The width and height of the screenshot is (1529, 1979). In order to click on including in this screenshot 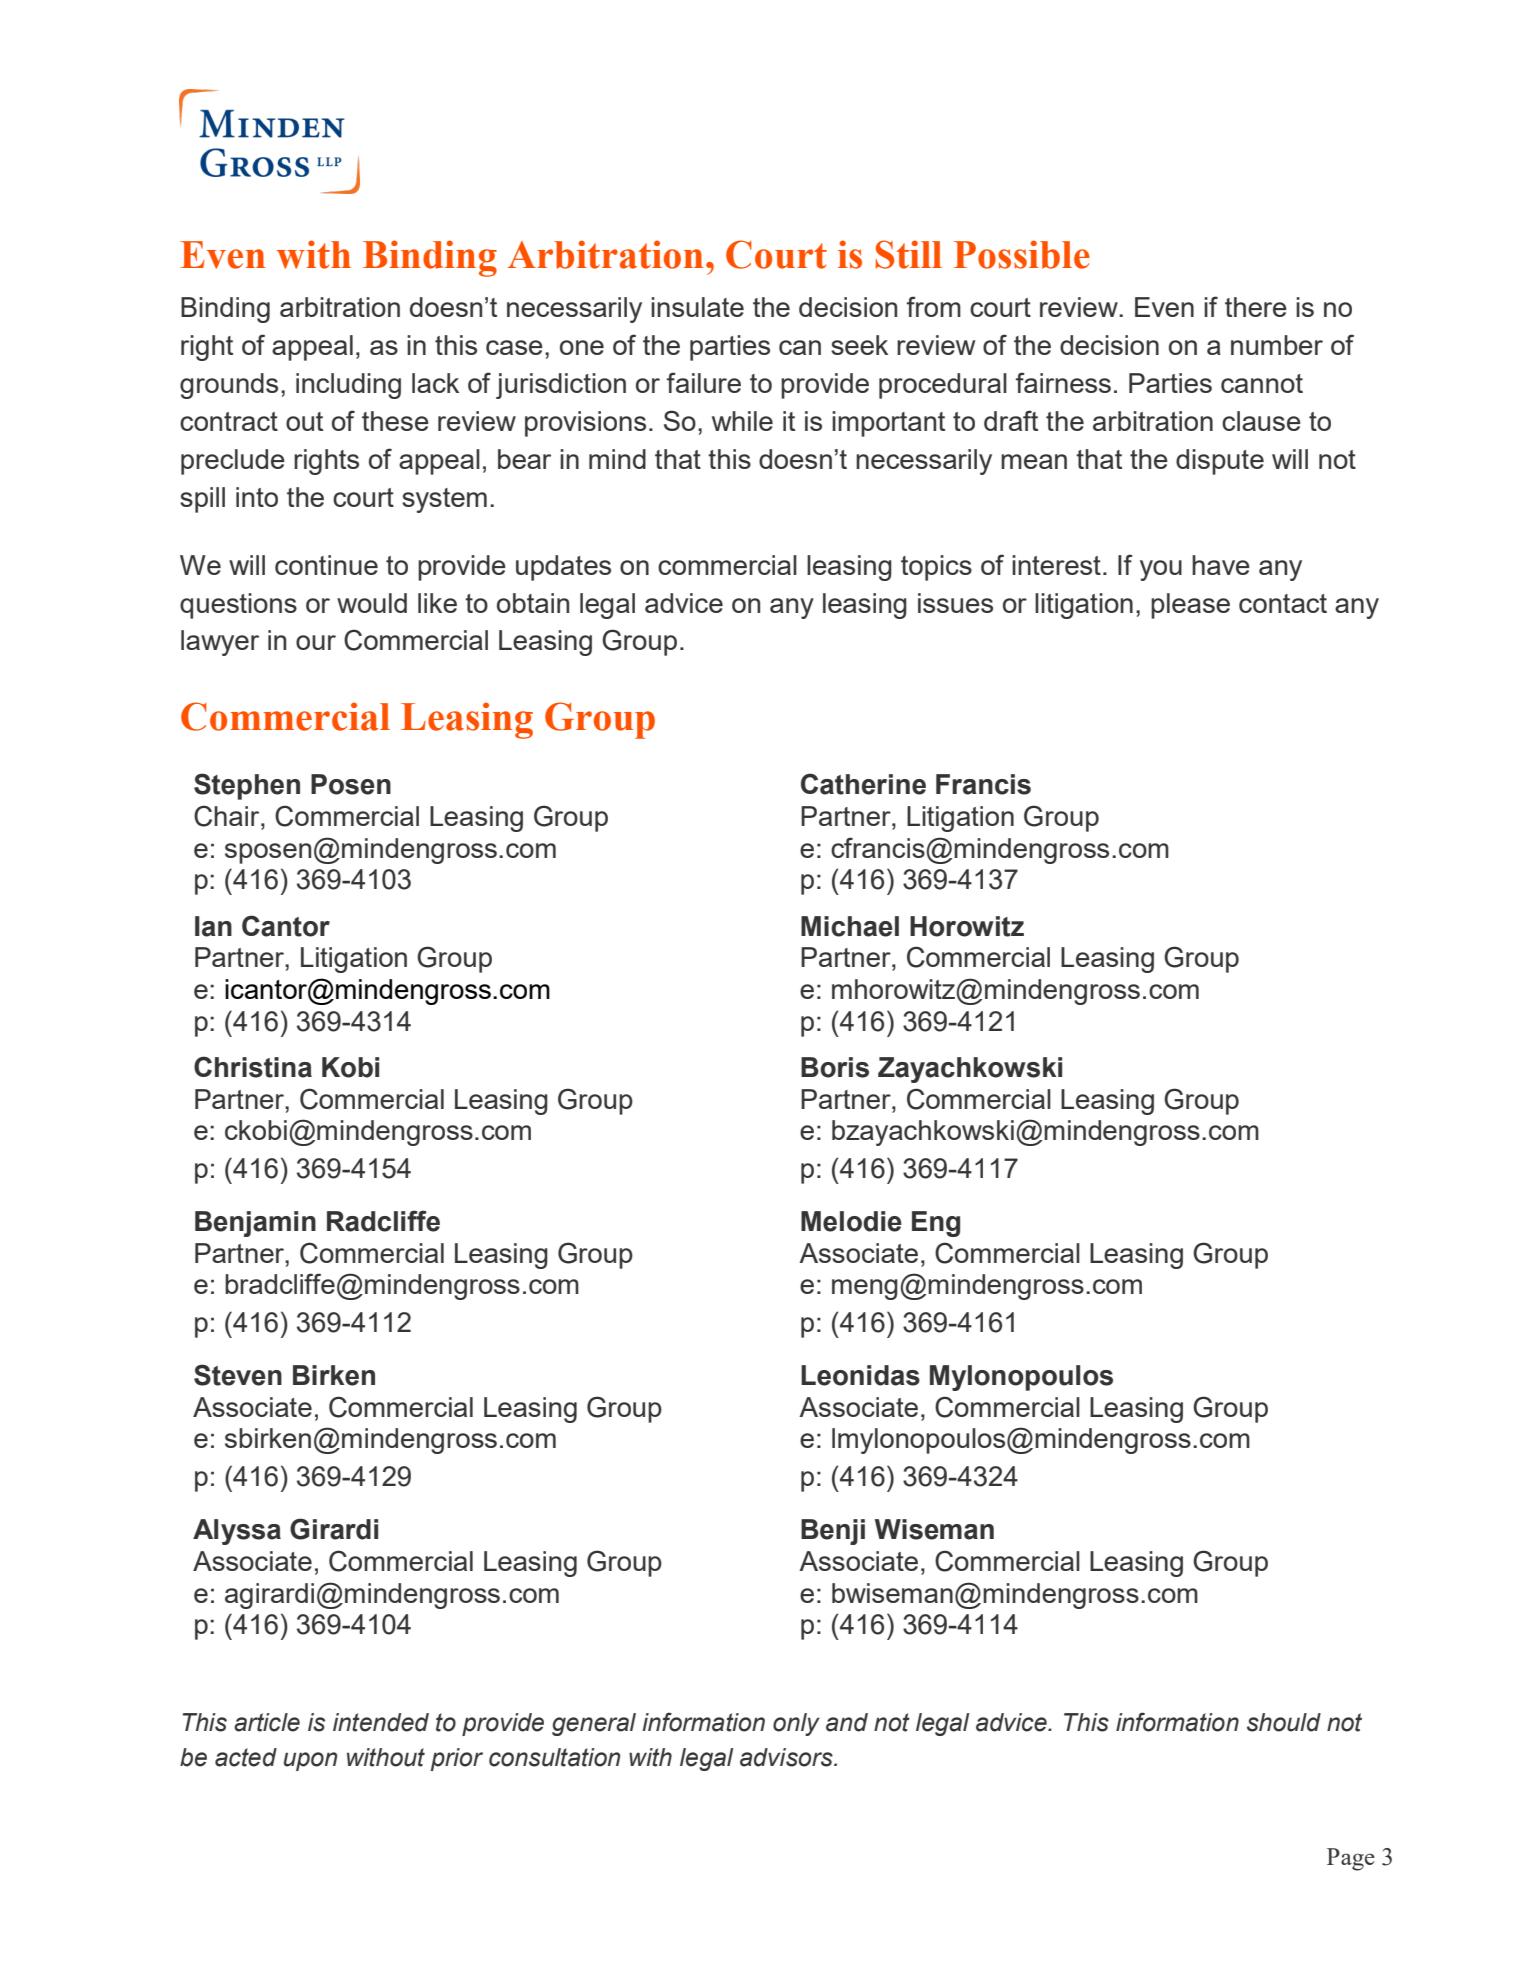, I will do `click(348, 386)`.
